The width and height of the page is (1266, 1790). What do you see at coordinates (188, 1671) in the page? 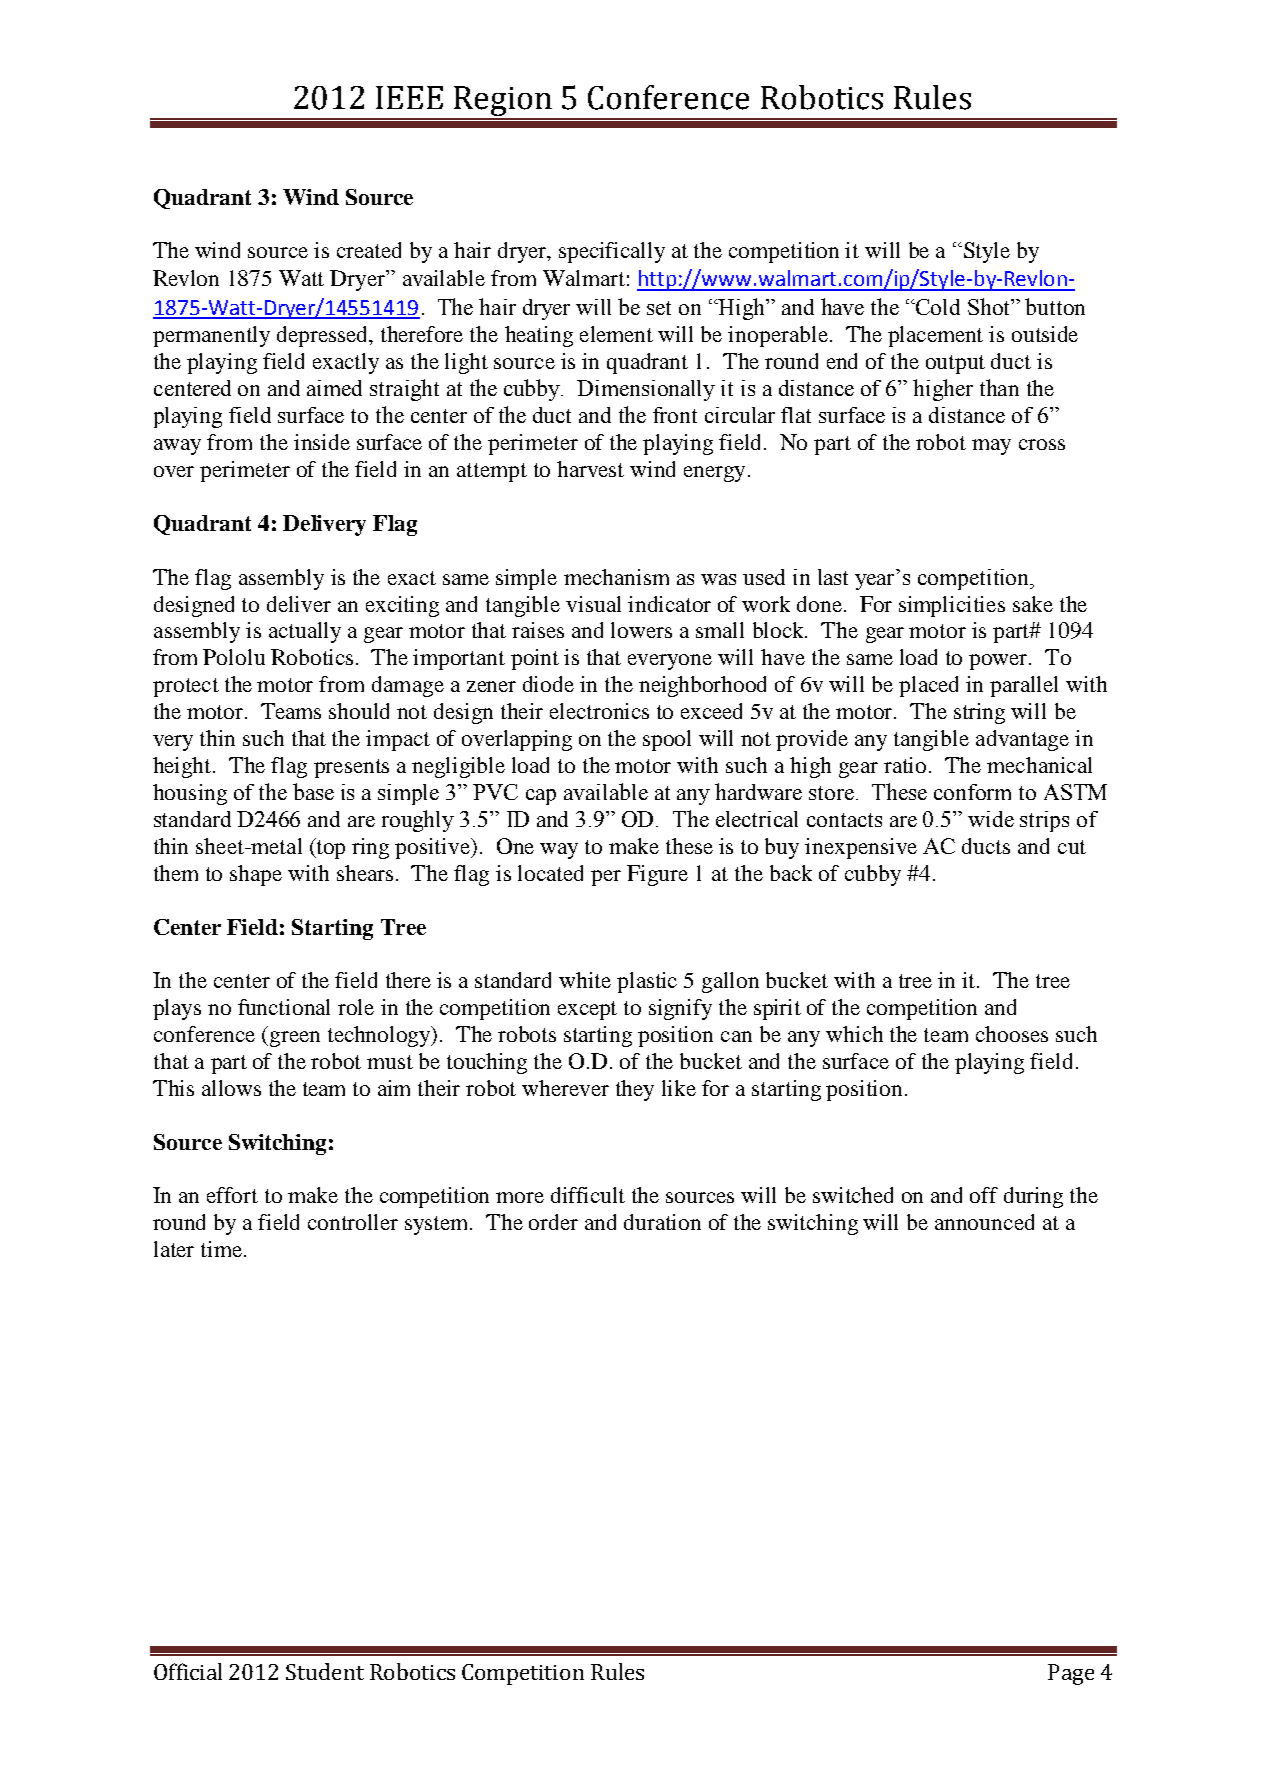
I see `Official` at bounding box center [188, 1671].
